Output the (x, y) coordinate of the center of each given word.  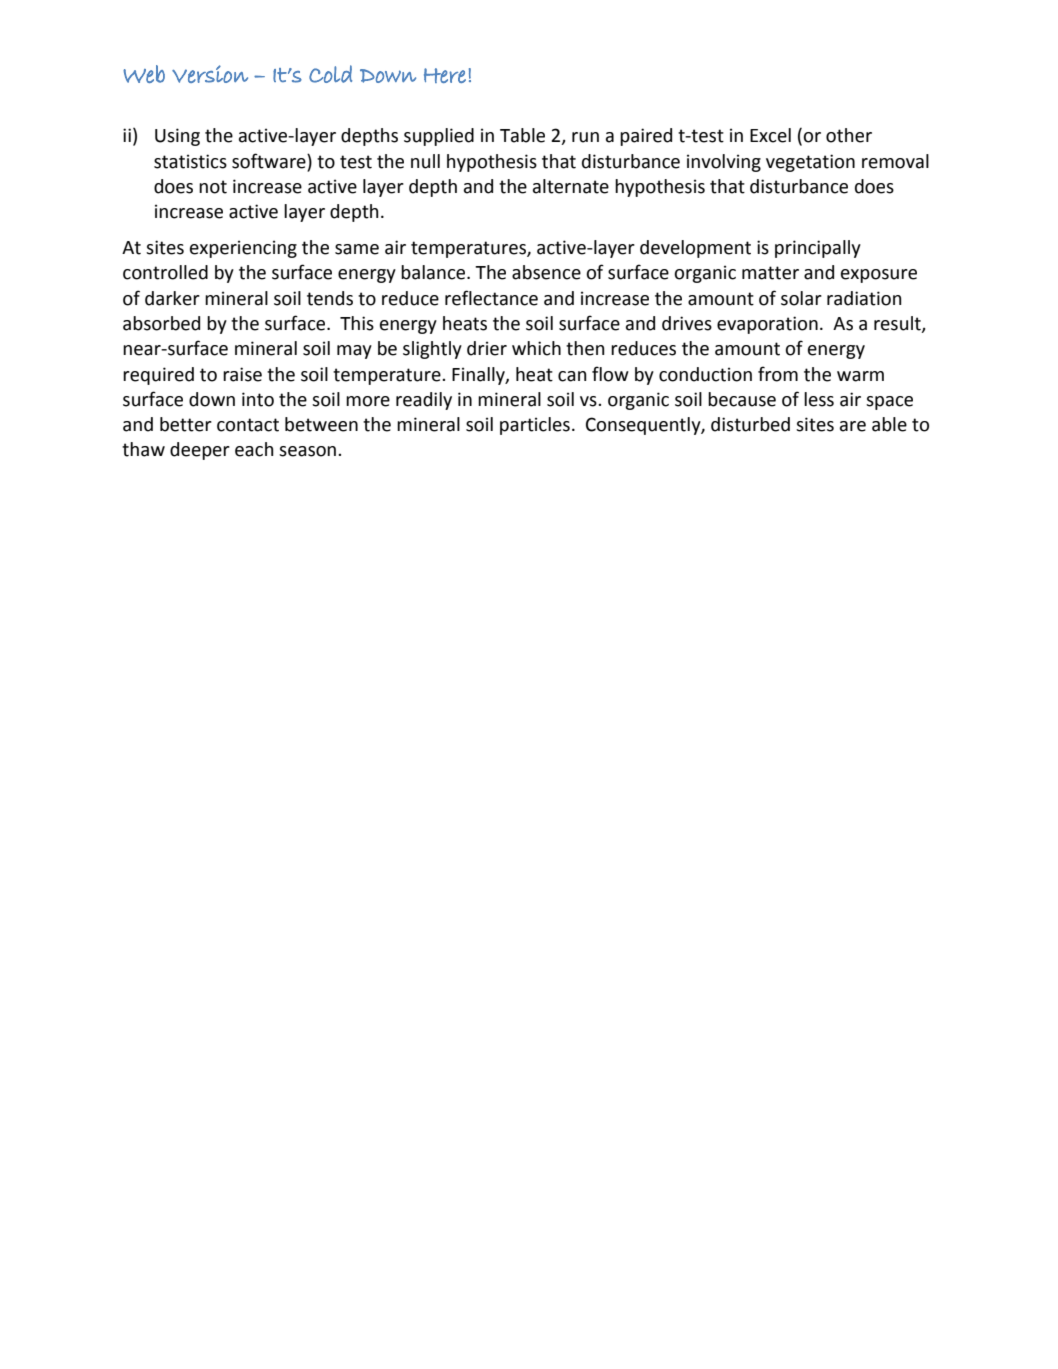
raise (242, 374)
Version (210, 74)
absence (546, 272)
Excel (770, 135)
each (254, 449)
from (778, 374)
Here (445, 75)
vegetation (810, 163)
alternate (571, 186)
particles (535, 426)
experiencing (243, 249)
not (213, 187)
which (536, 348)
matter (770, 273)
